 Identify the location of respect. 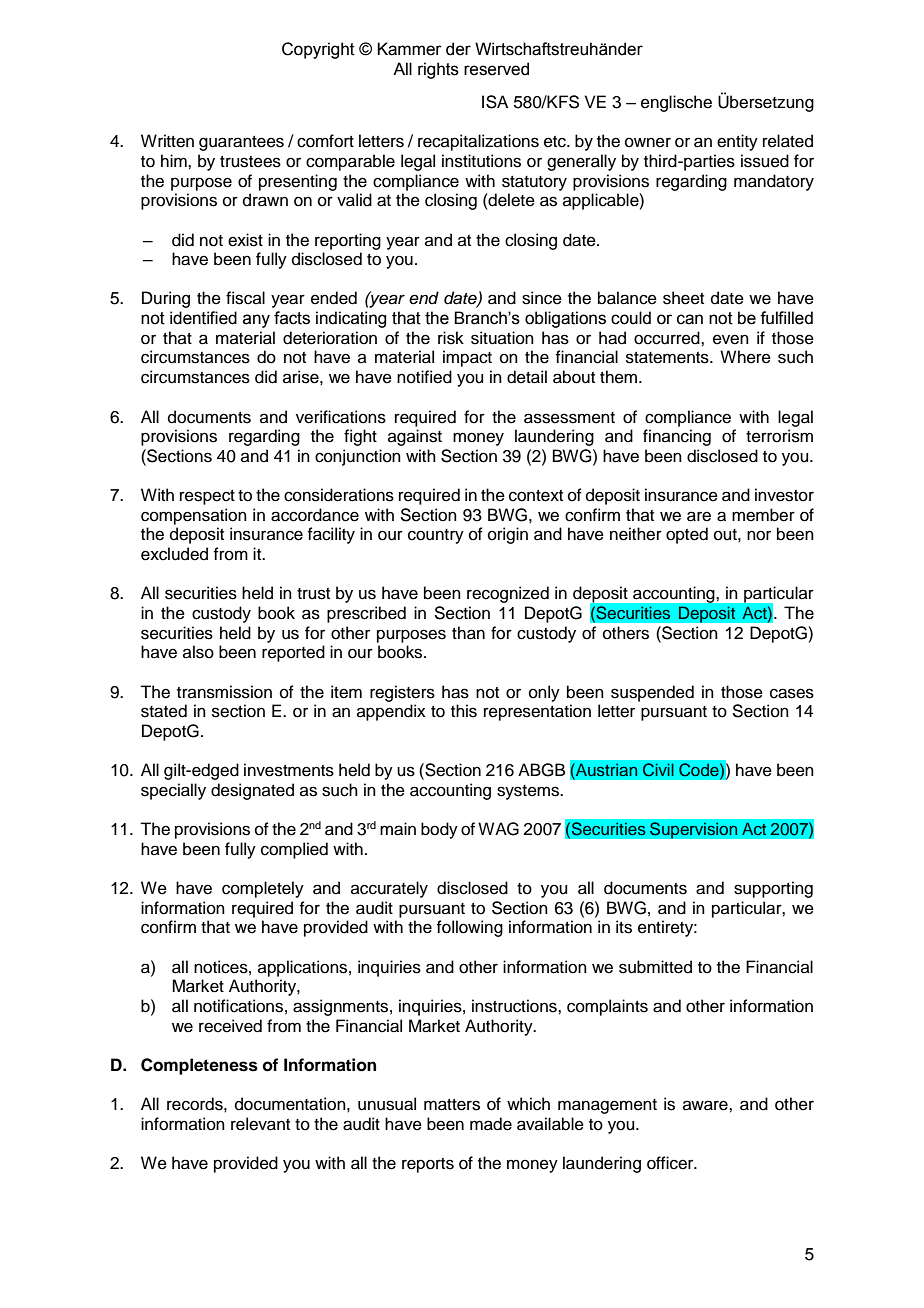
(207, 497).
